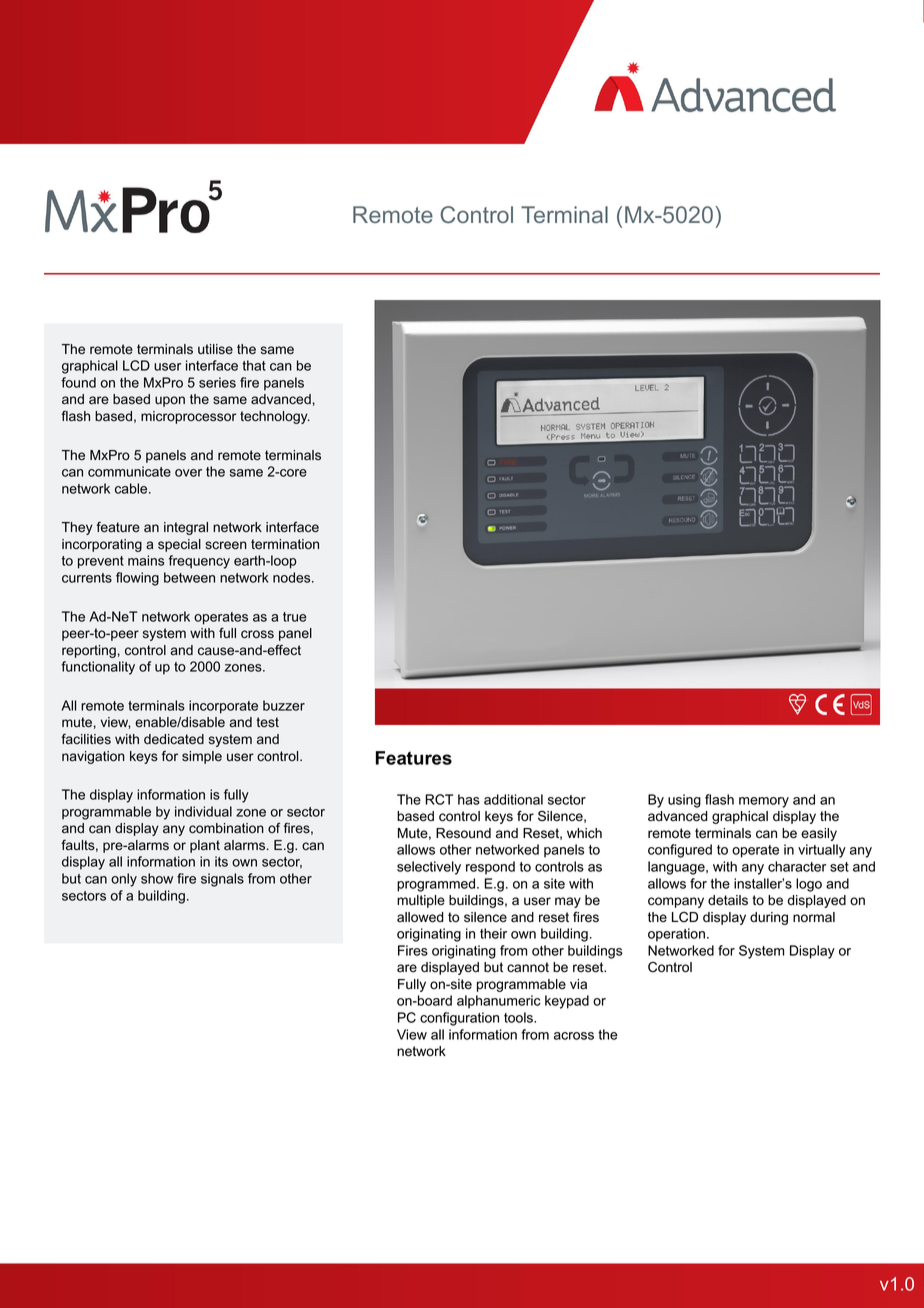  What do you see at coordinates (186, 528) in the document?
I see `integral` at bounding box center [186, 528].
